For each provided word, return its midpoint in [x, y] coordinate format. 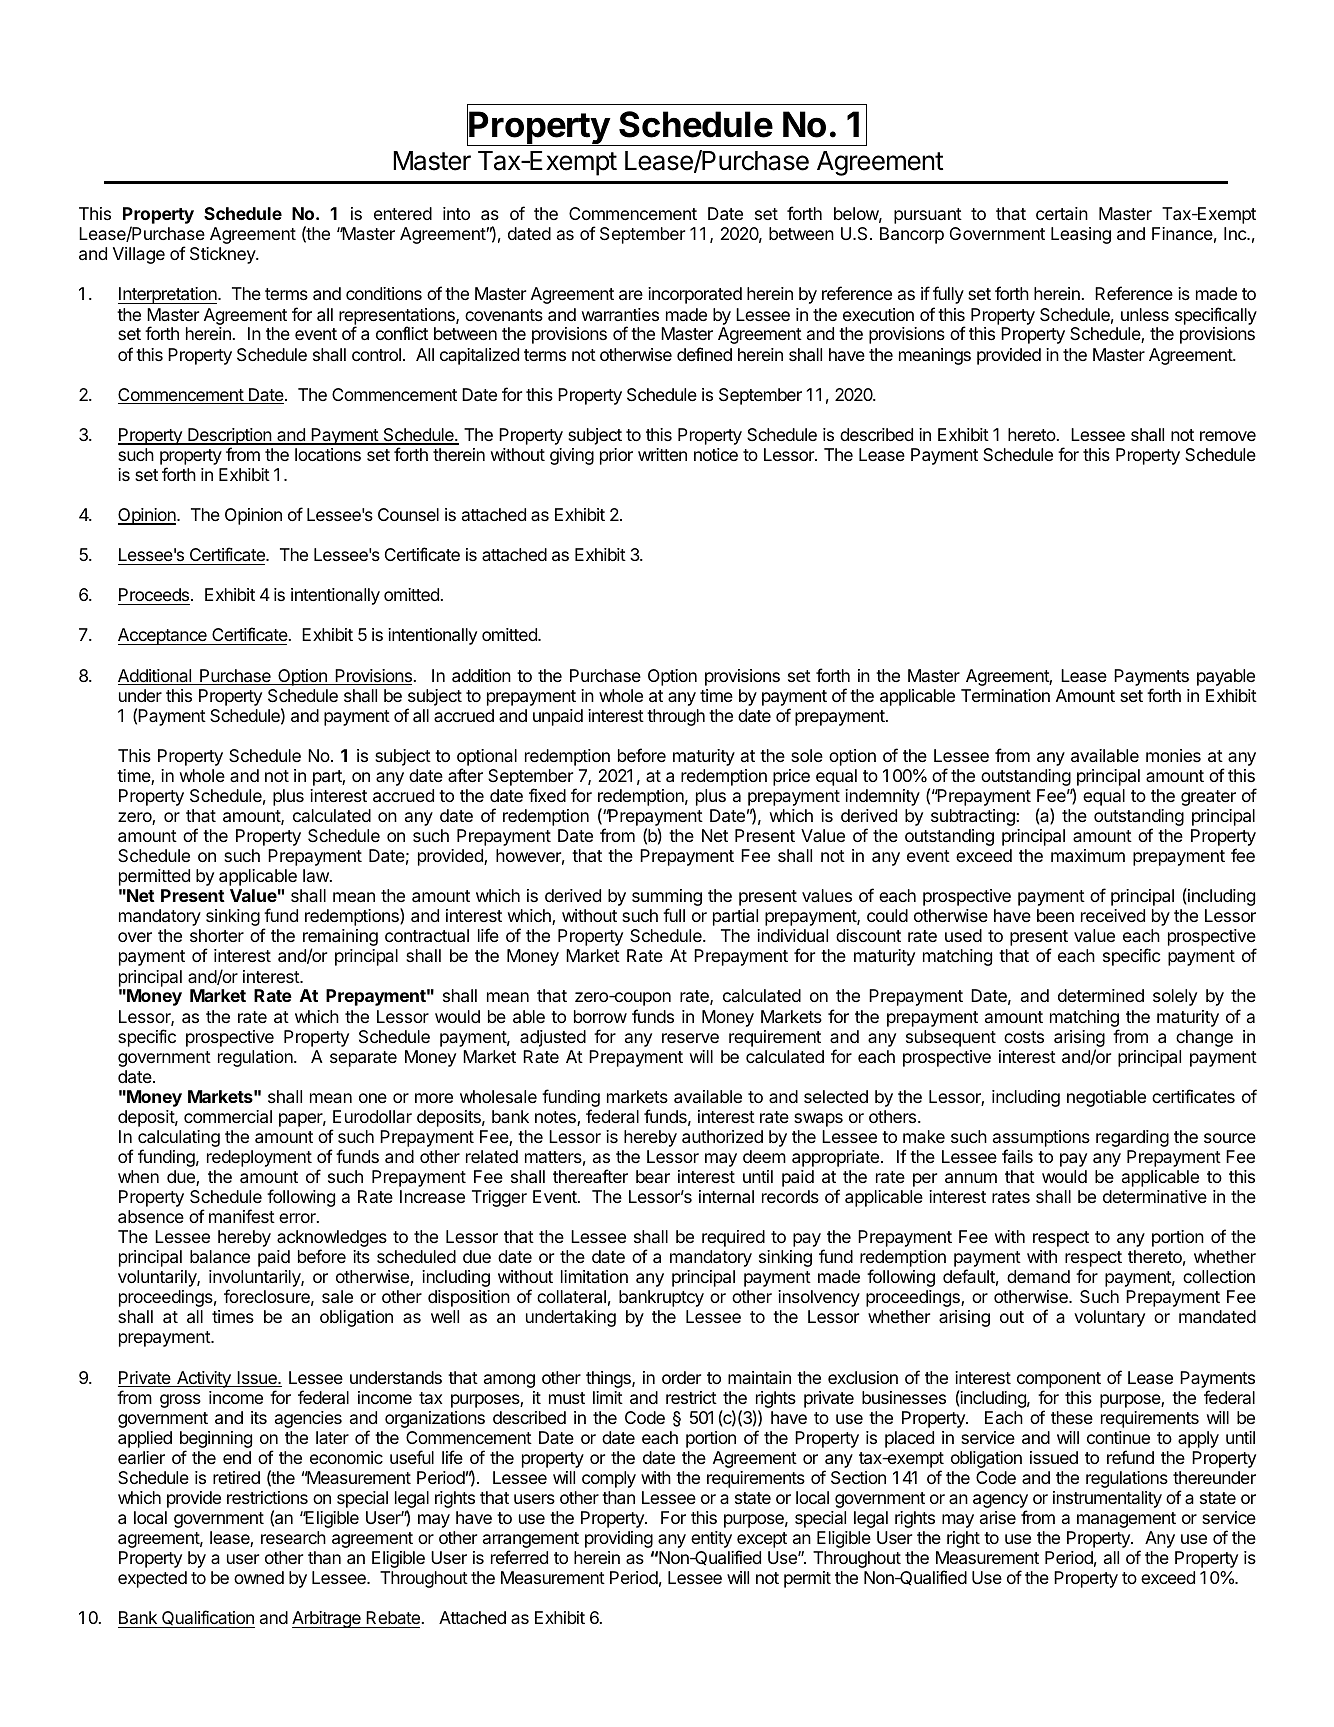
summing [667, 899]
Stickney [223, 255]
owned [259, 1577]
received [1113, 915]
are [631, 295]
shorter [217, 935]
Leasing [1081, 235]
